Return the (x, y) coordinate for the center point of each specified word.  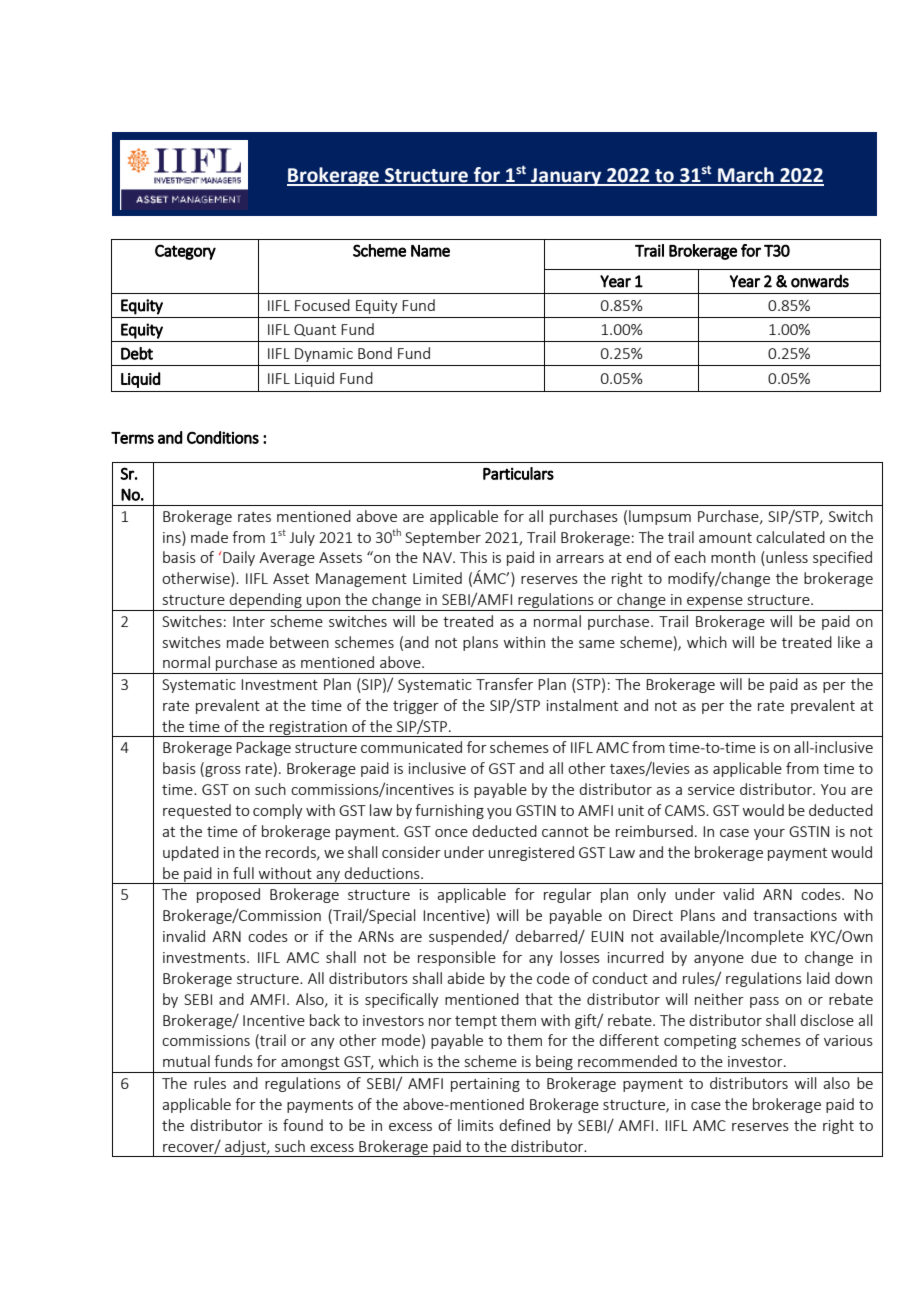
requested (197, 811)
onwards (820, 281)
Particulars (518, 473)
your (769, 834)
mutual (186, 1061)
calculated (790, 537)
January (566, 177)
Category (185, 252)
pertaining (485, 1085)
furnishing (449, 811)
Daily (239, 558)
